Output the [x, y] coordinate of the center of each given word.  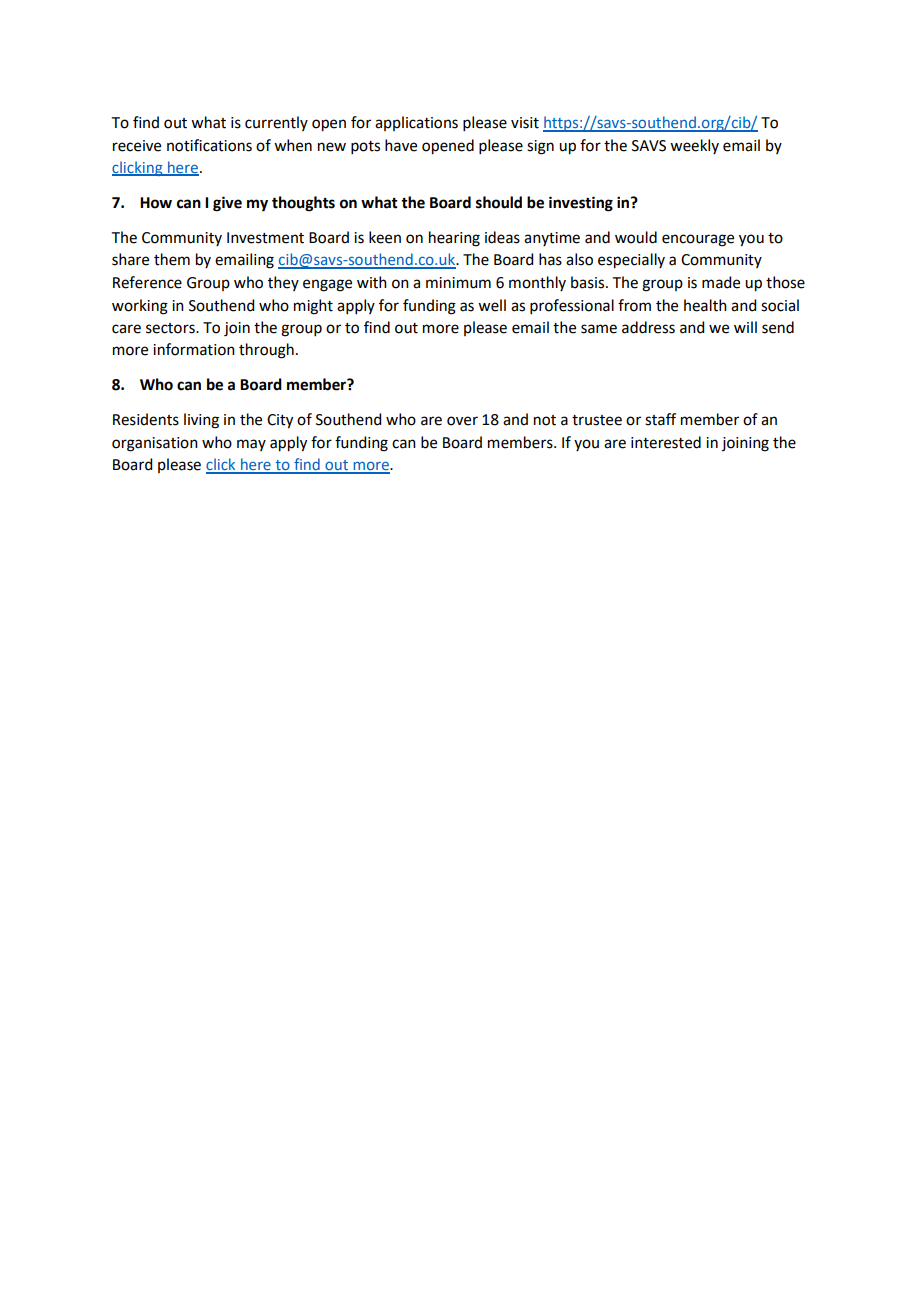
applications [416, 123]
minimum [458, 283]
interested [666, 442]
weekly [694, 146]
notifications [209, 145]
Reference [147, 282]
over [462, 421]
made [721, 282]
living [201, 421]
